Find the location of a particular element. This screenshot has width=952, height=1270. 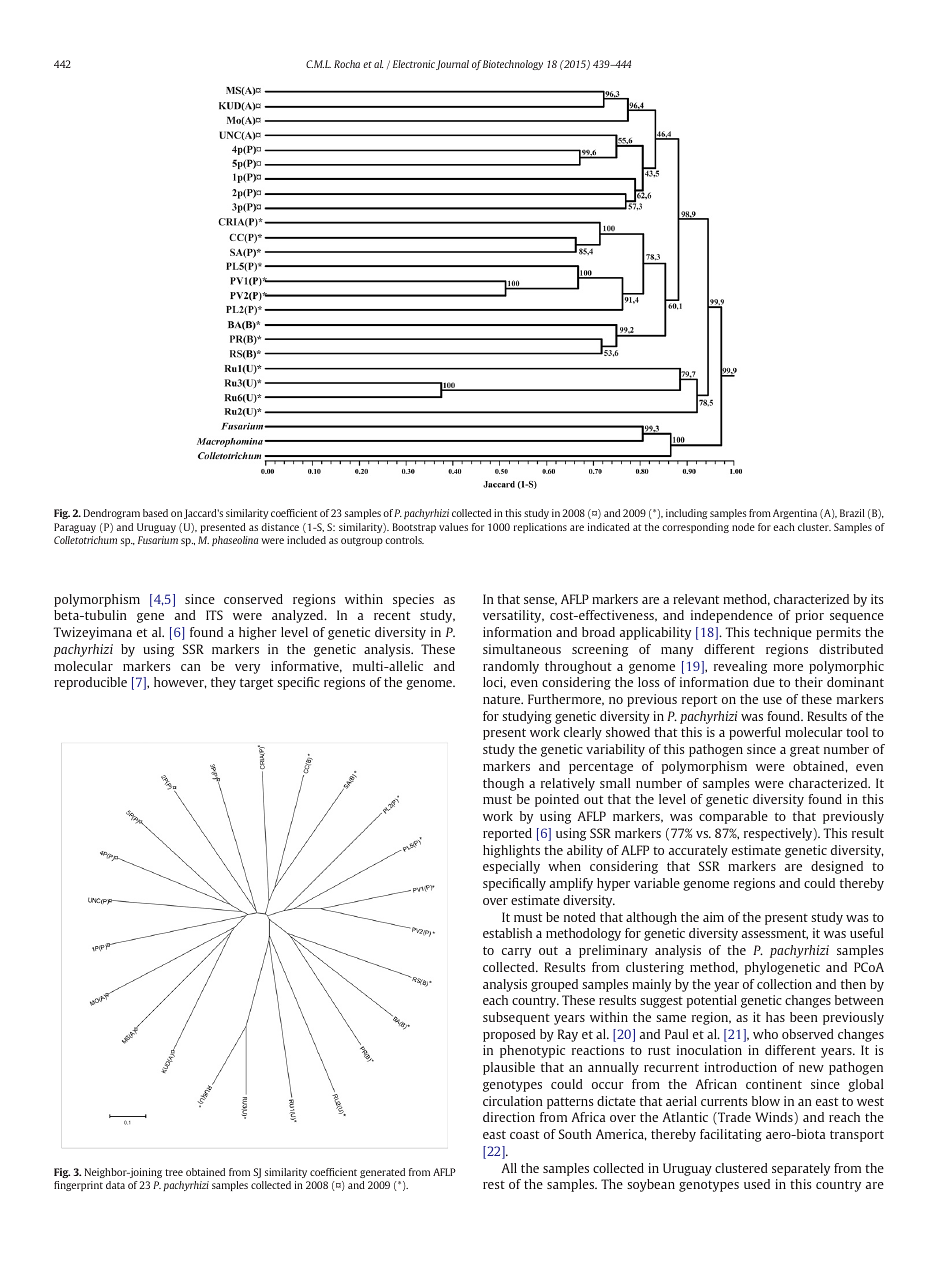

higher is located at coordinates (258, 633).
